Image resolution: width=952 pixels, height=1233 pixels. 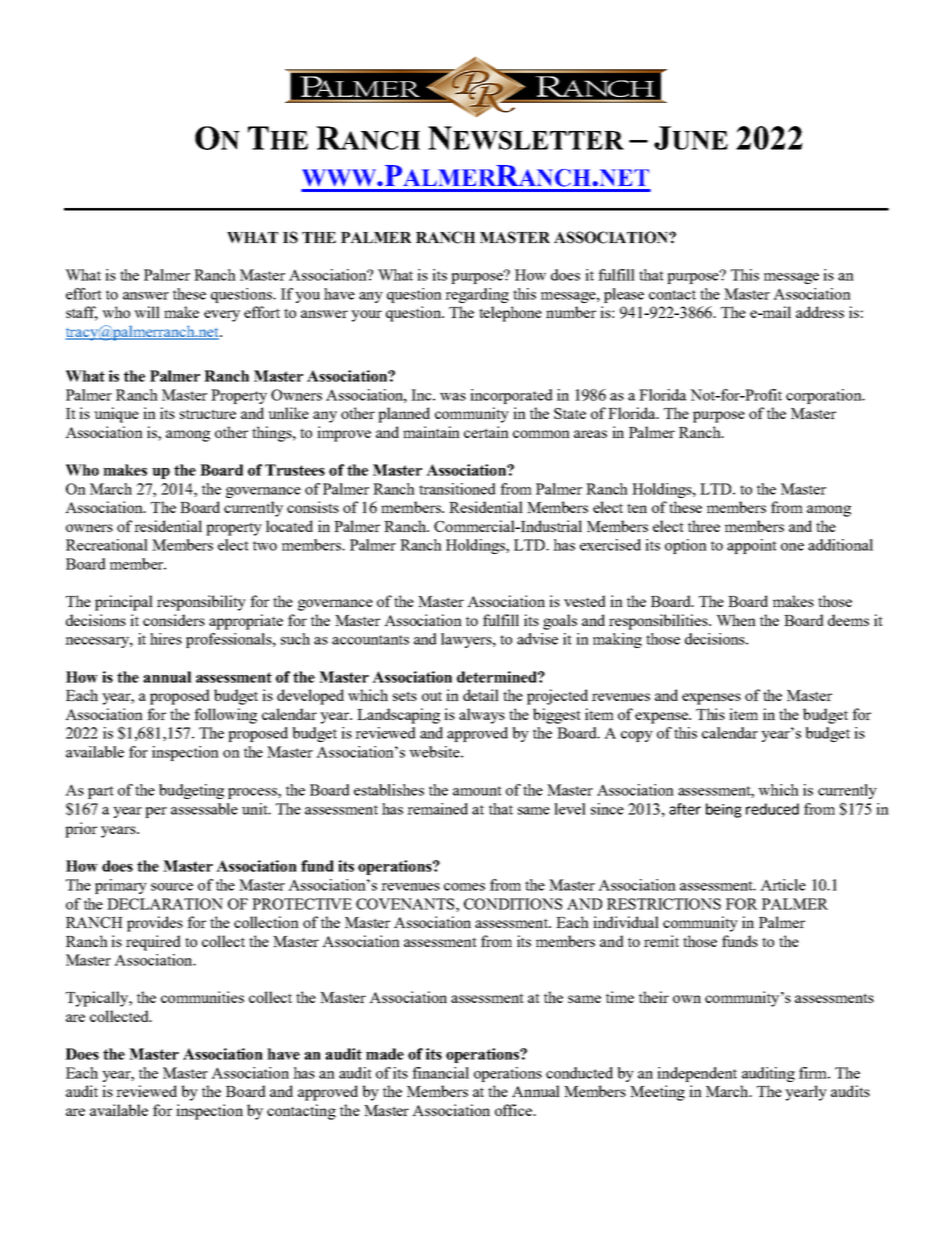 I want to click on made, so click(x=385, y=1054).
